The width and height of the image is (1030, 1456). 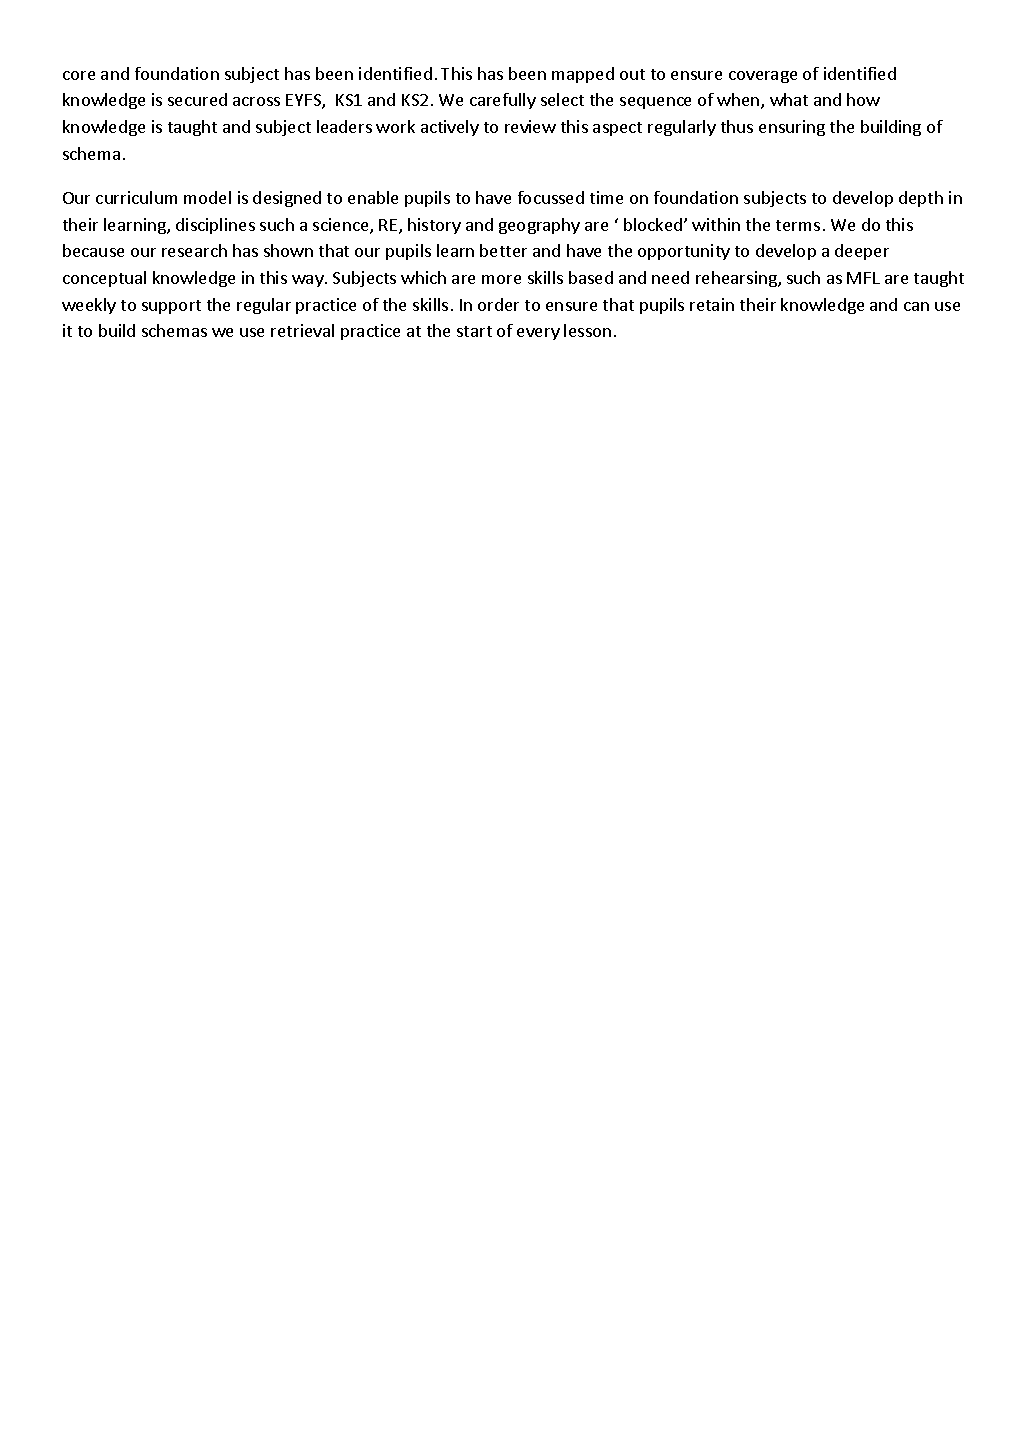 I want to click on coverage, so click(x=763, y=77).
